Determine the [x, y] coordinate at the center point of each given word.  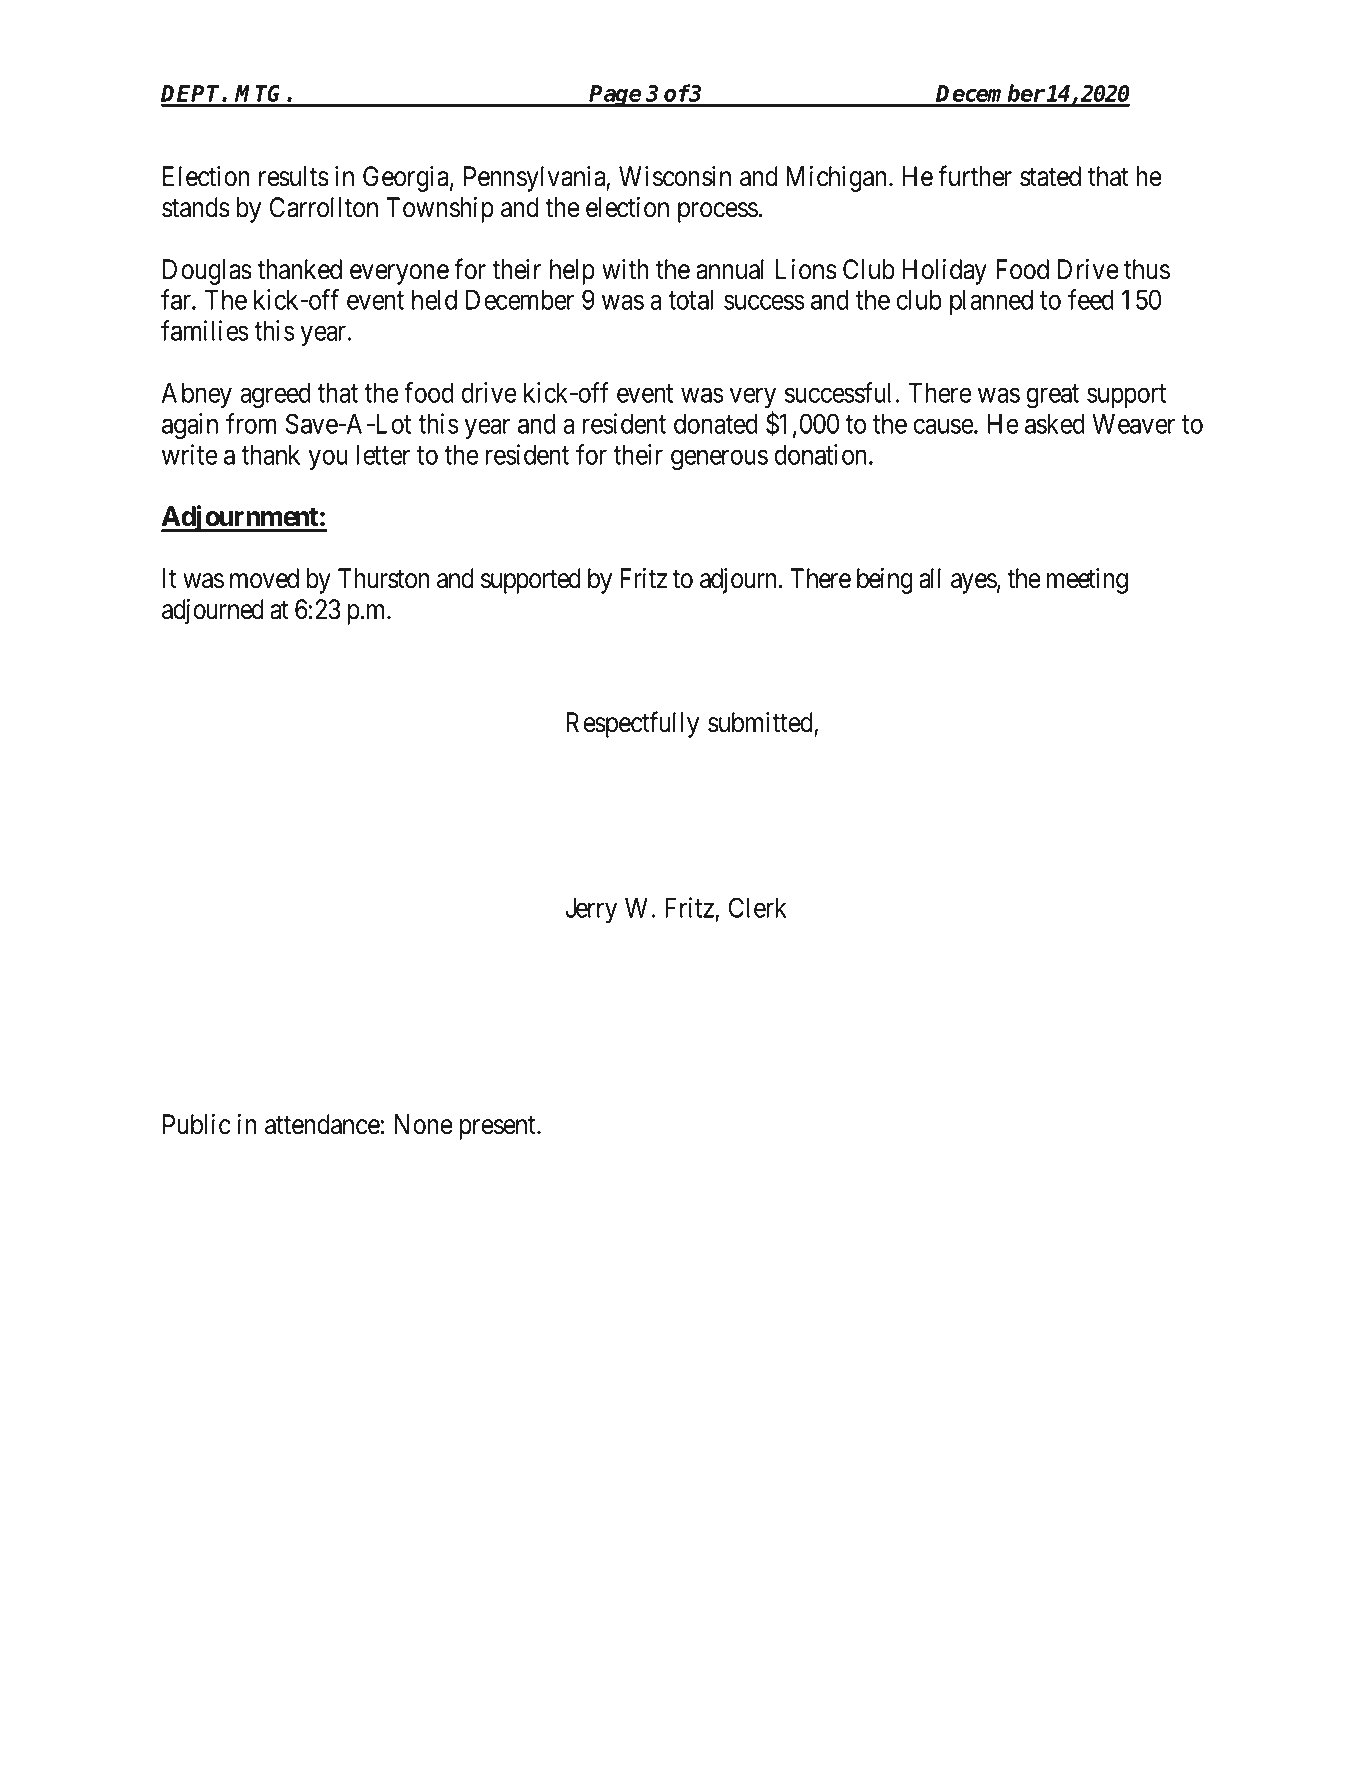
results [294, 176]
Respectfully [632, 724]
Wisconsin [675, 176]
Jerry [591, 910]
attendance [322, 1124]
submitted [761, 723]
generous [719, 460]
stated [1050, 176]
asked [1055, 424]
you [328, 460]
